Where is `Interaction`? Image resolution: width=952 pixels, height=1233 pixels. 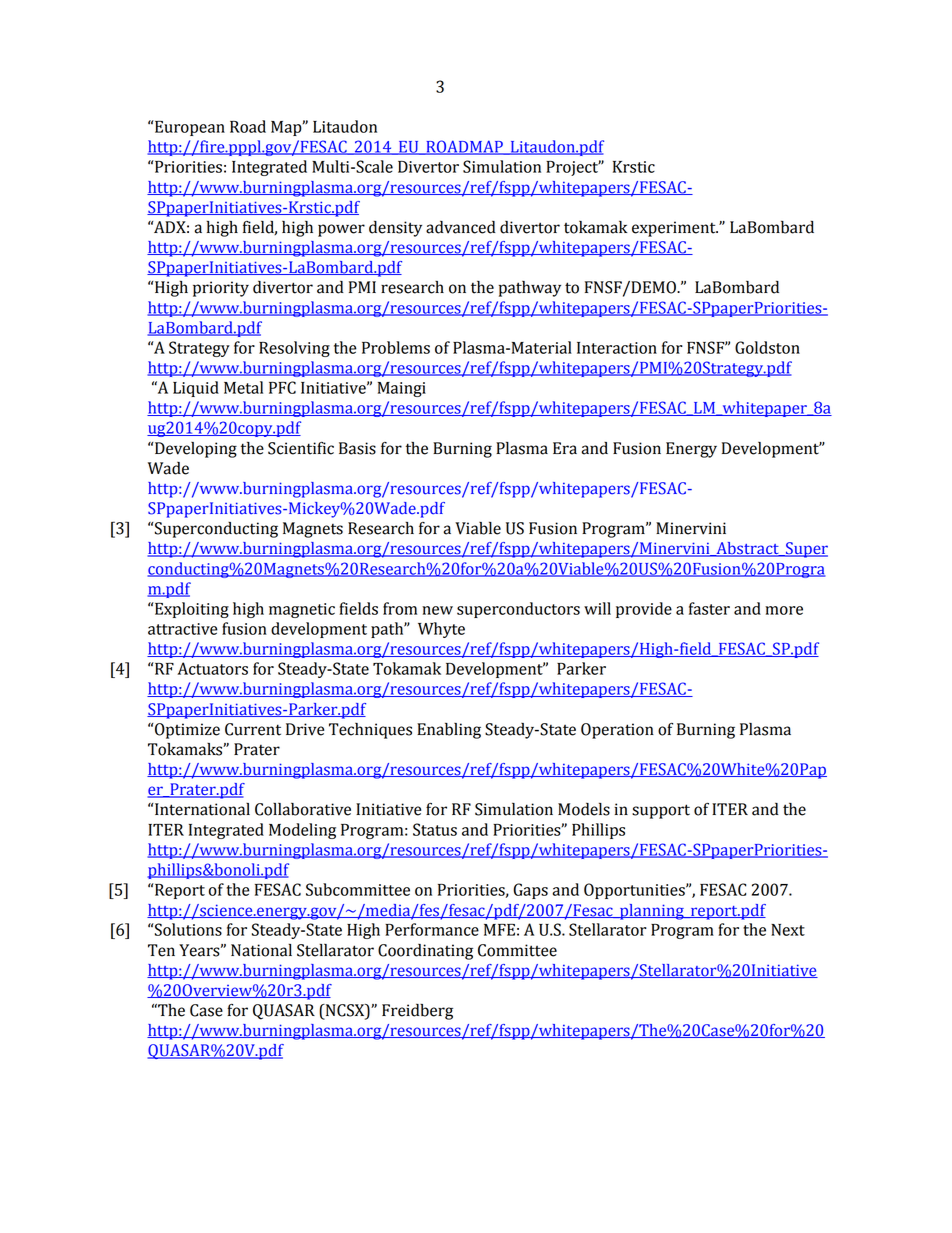 Interaction is located at coordinates (617, 348).
